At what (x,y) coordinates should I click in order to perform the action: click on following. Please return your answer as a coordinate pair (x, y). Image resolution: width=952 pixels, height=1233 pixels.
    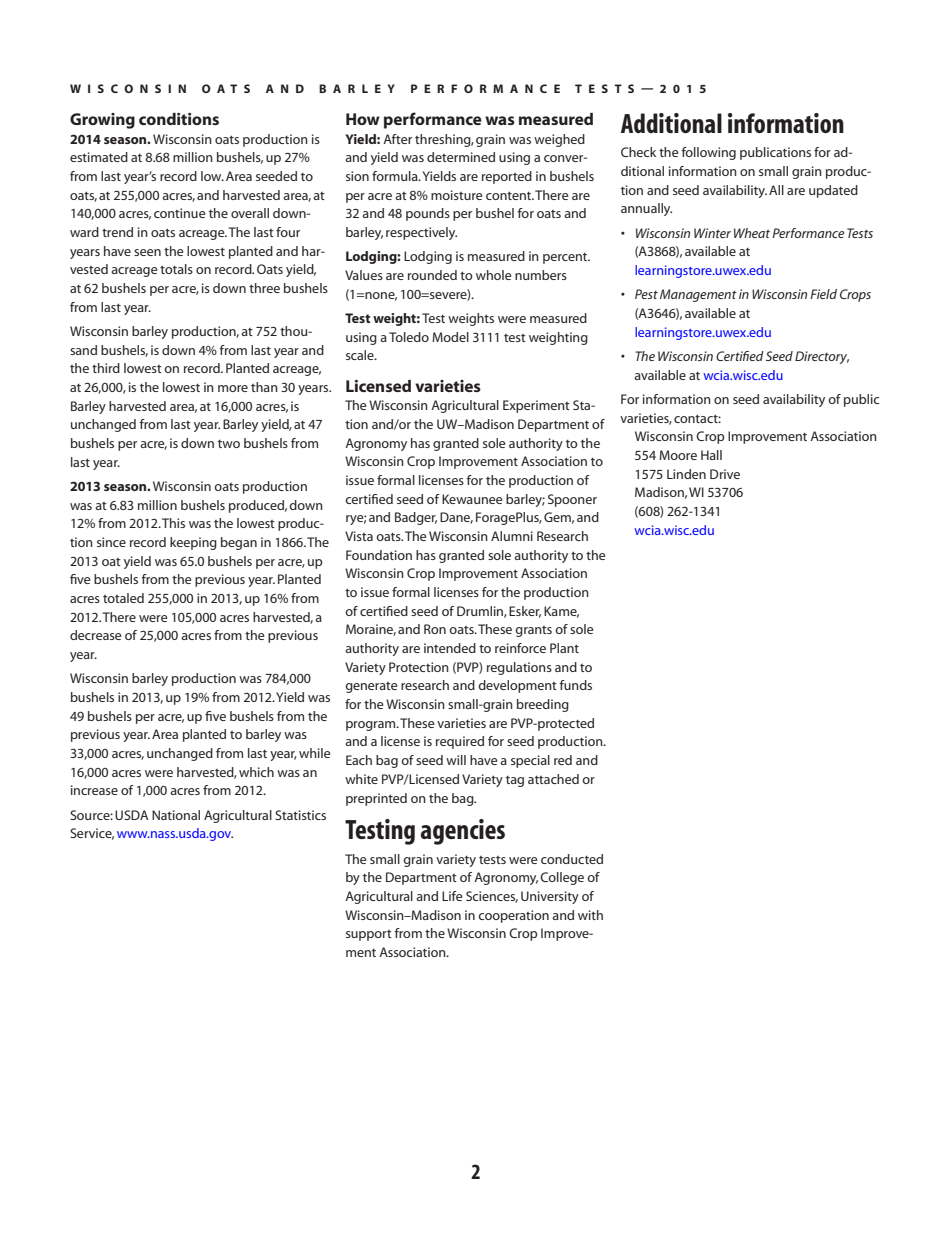
    Looking at the image, I should click on (709, 153).
